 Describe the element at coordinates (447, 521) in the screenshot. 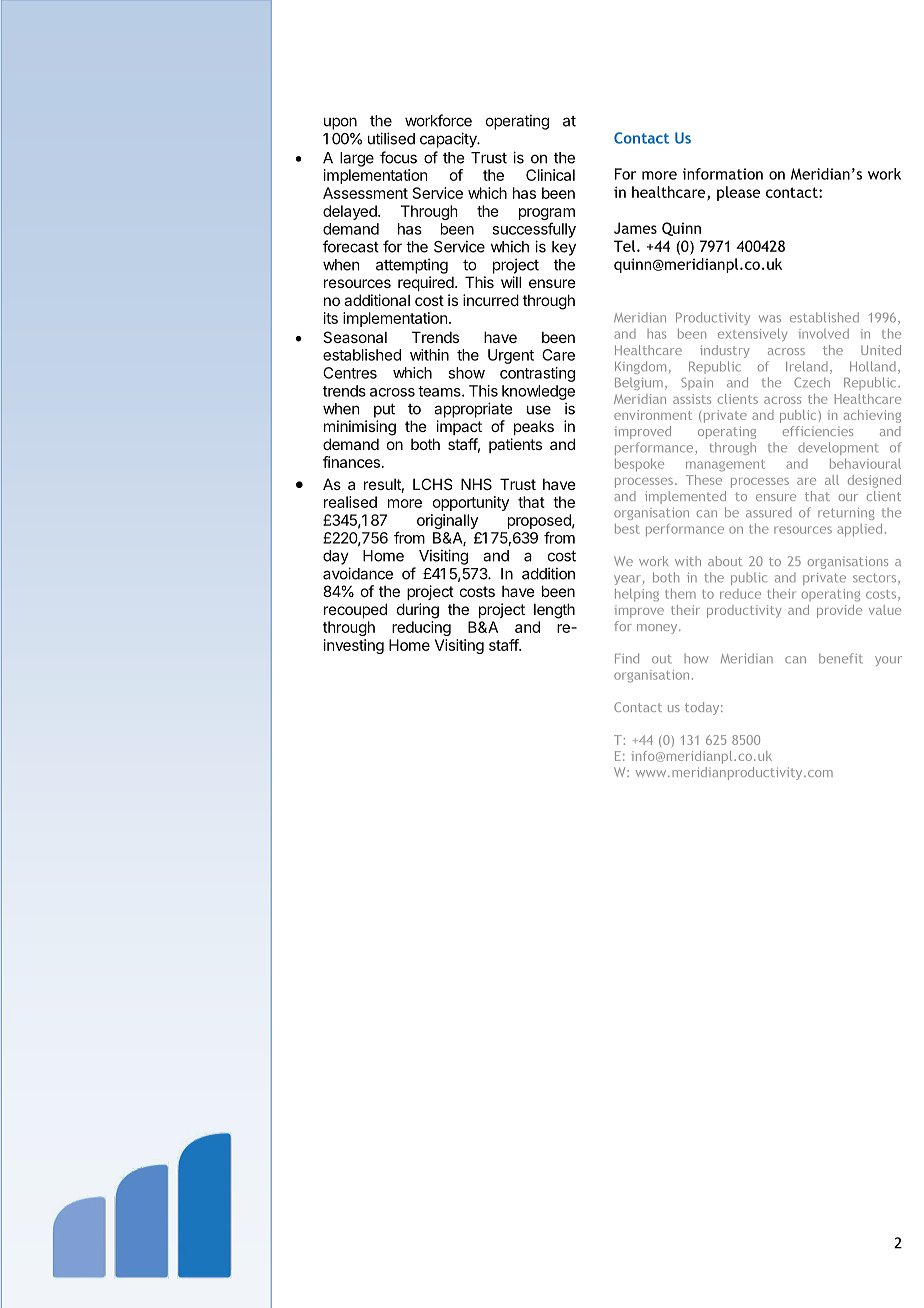

I see `originally` at that location.
